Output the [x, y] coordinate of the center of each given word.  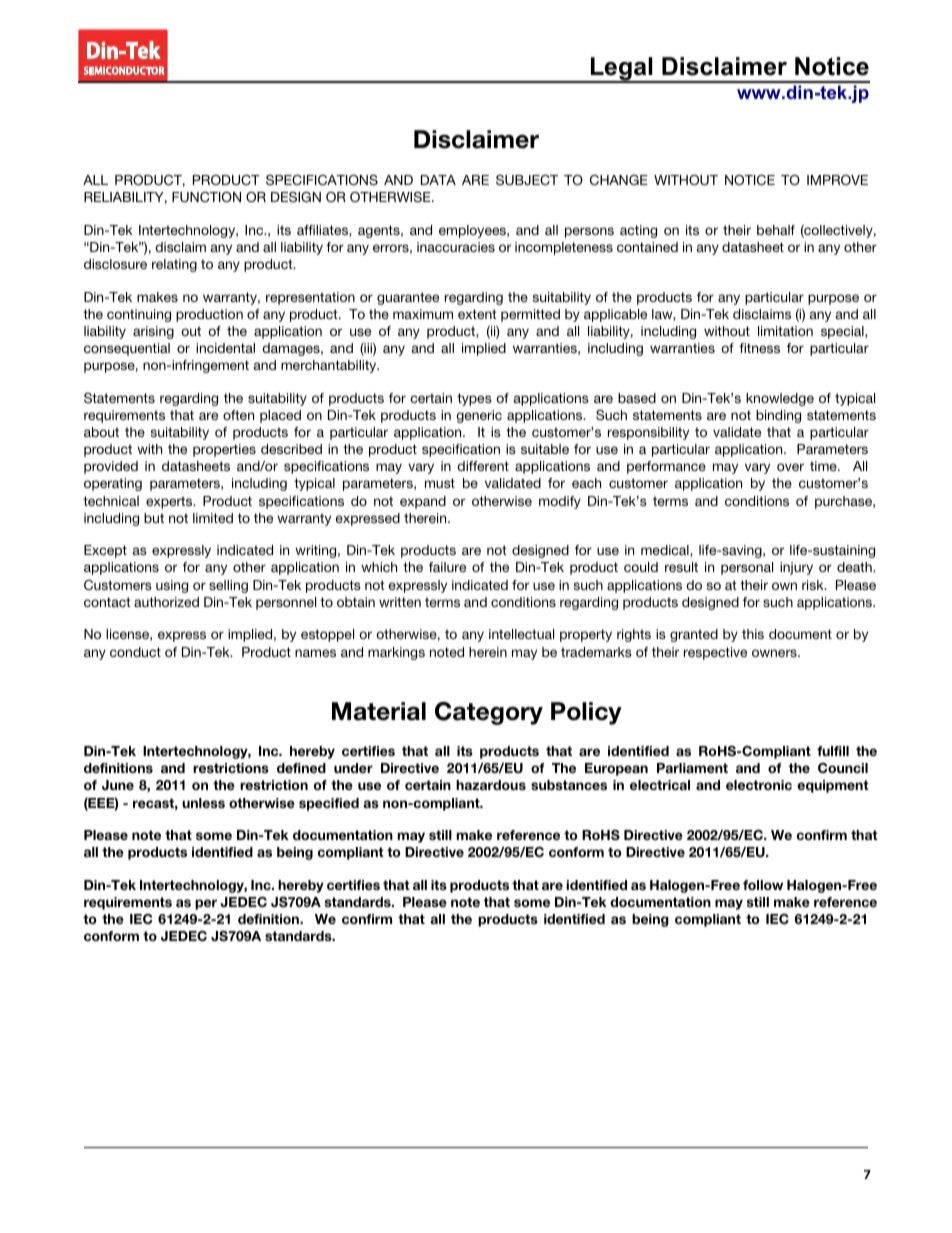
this [753, 634]
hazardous [491, 785]
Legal [621, 70]
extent [477, 314]
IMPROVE [837, 180]
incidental [225, 348]
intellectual [521, 634]
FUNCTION [206, 197]
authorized [166, 602]
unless [203, 803]
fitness [759, 348]
